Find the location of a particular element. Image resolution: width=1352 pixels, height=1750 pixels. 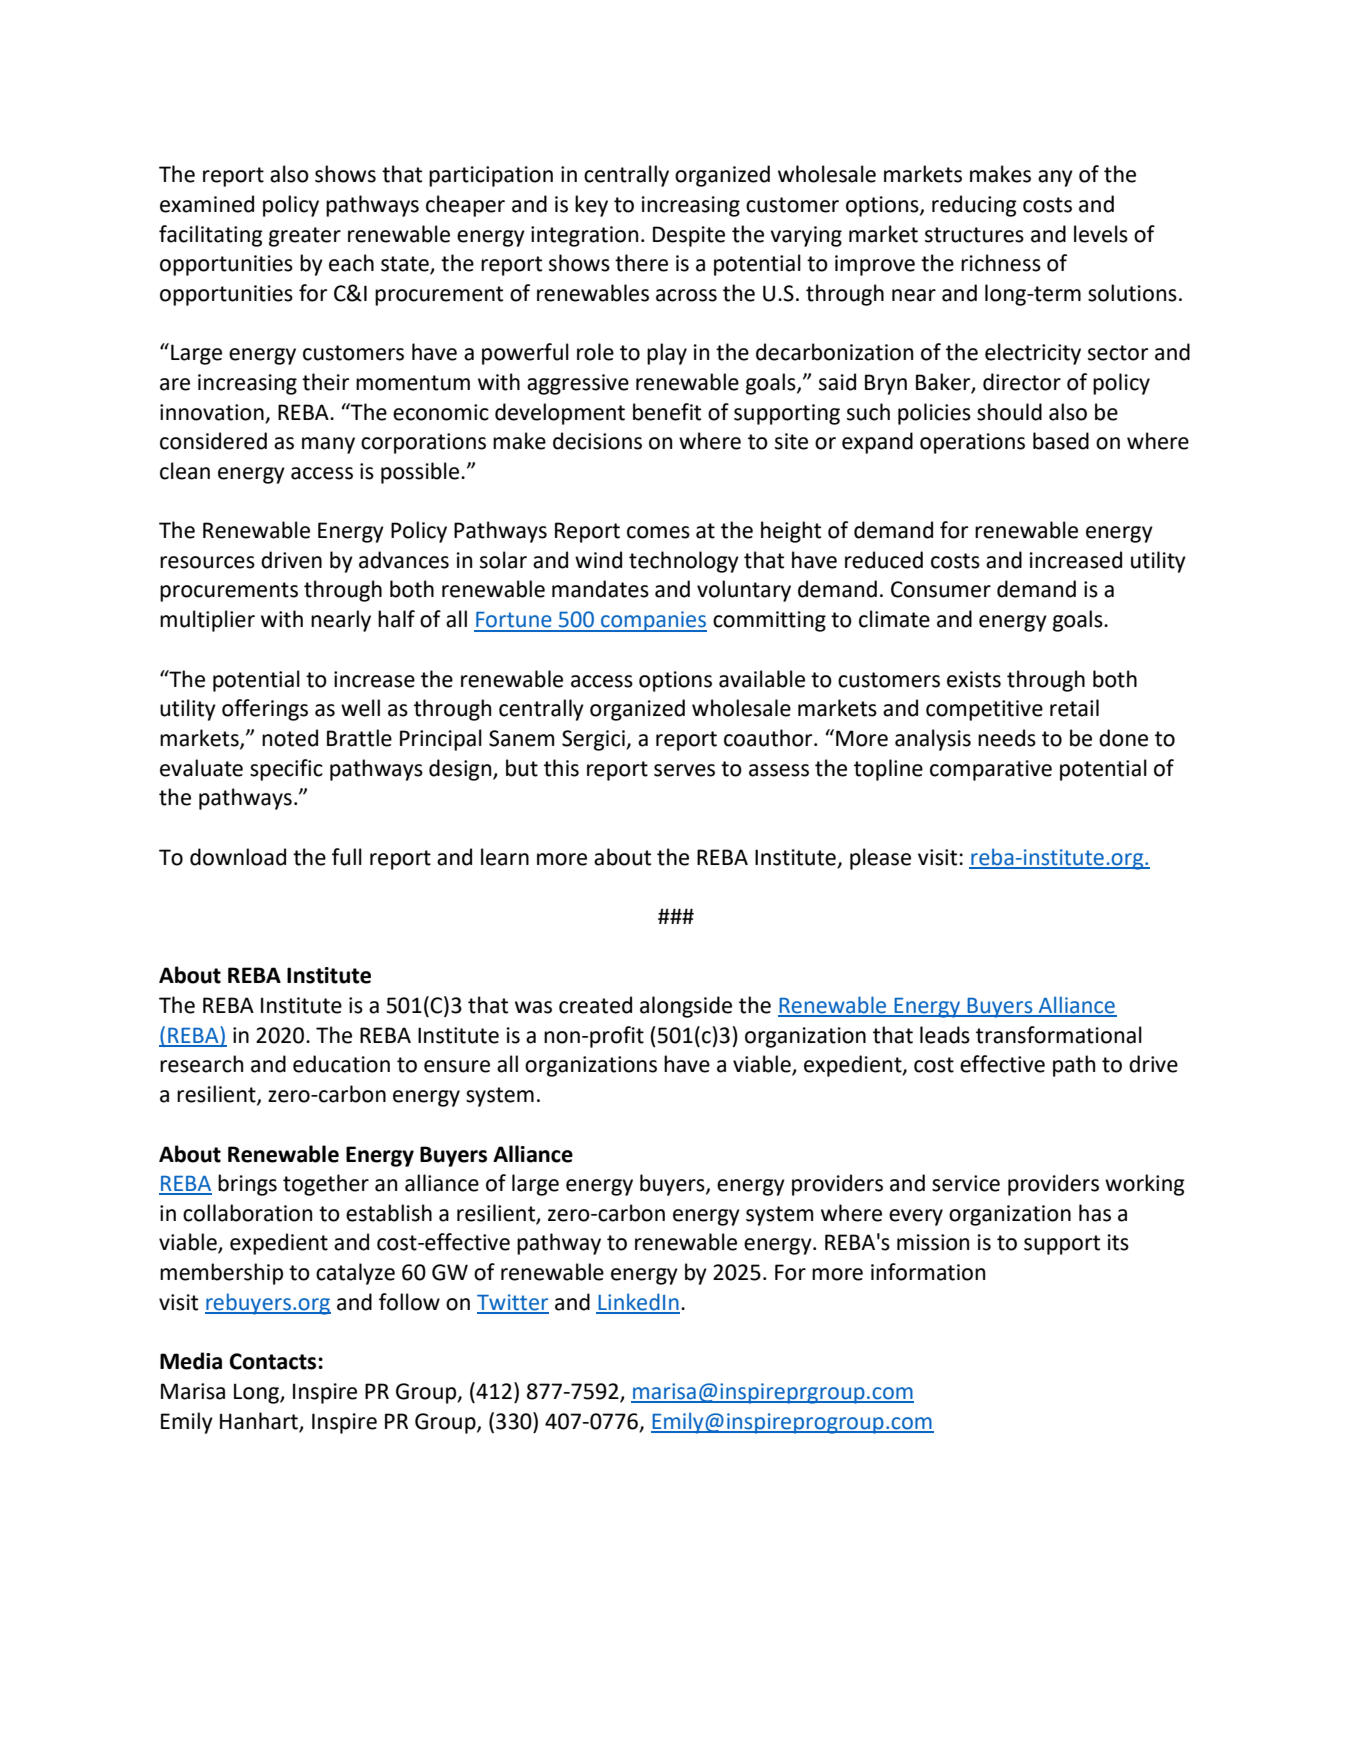

Despite is located at coordinates (689, 236).
